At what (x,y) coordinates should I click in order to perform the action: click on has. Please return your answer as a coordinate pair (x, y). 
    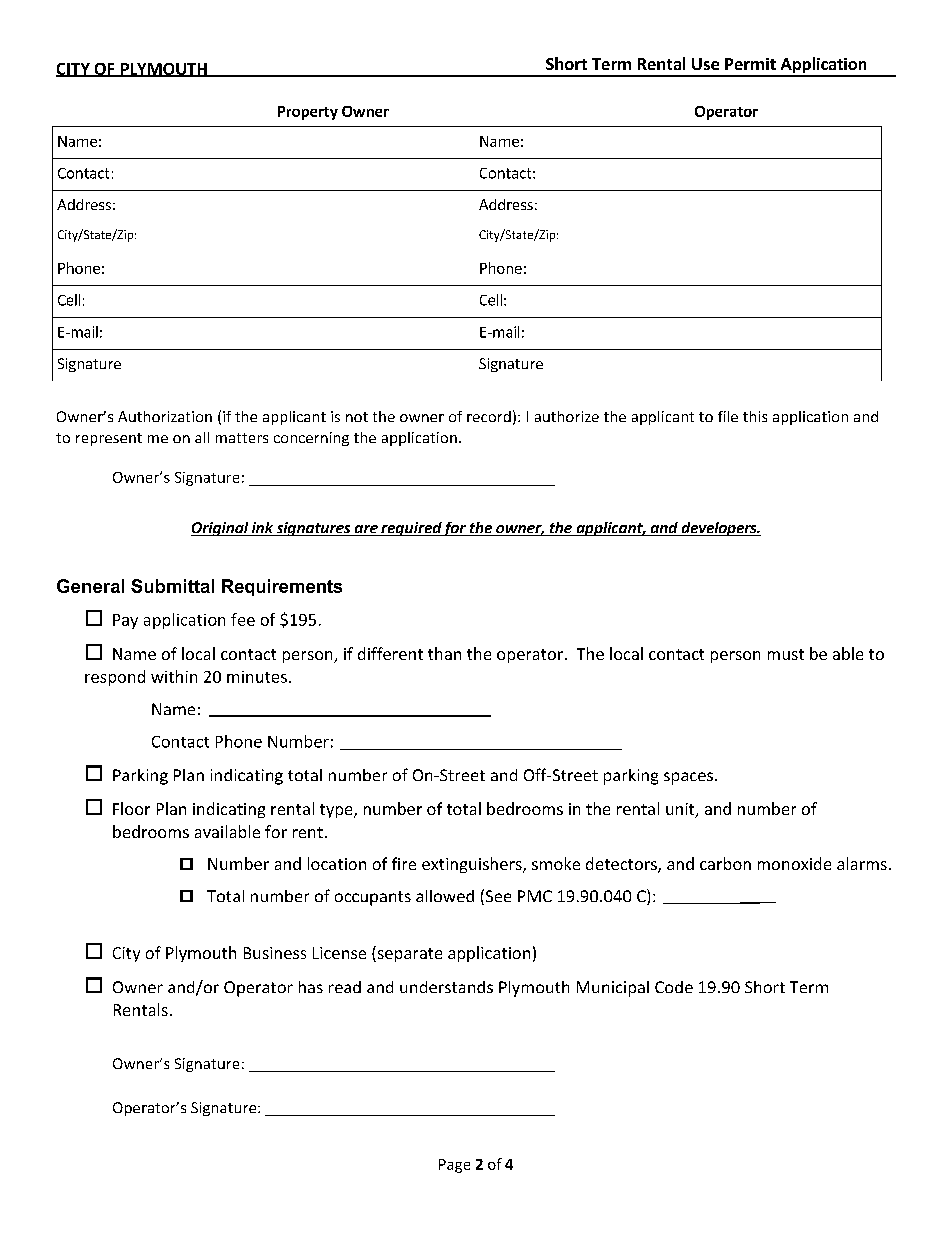
    Looking at the image, I should click on (311, 987).
